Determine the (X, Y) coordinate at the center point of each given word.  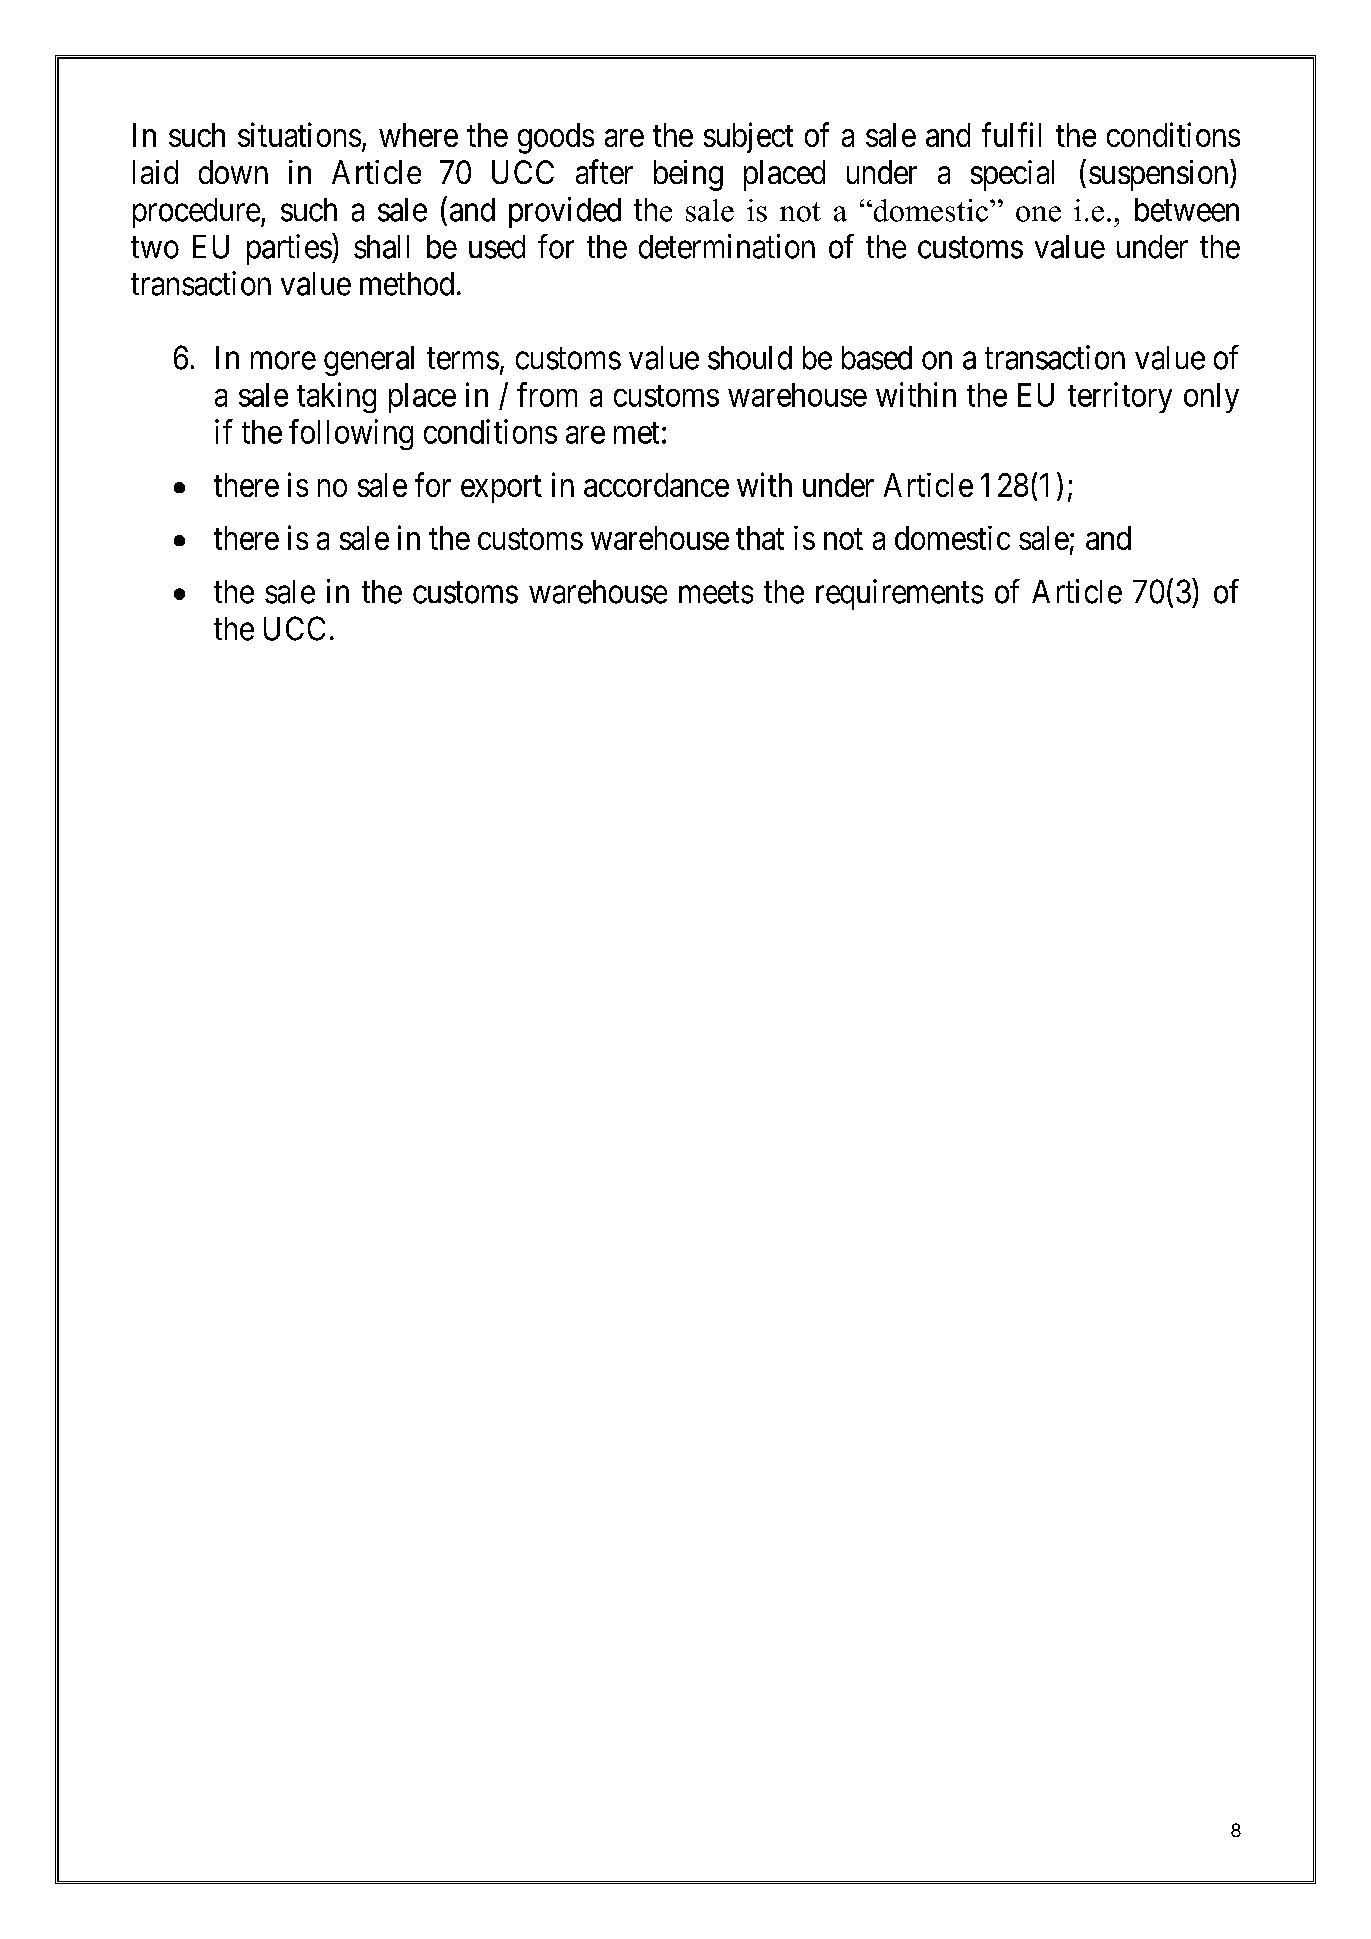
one (1038, 214)
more (283, 361)
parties (289, 249)
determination (727, 246)
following (351, 434)
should (750, 358)
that (760, 538)
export (501, 489)
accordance (656, 485)
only (1211, 398)
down (233, 172)
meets (716, 593)
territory (1120, 397)
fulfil (1011, 134)
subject (748, 137)
